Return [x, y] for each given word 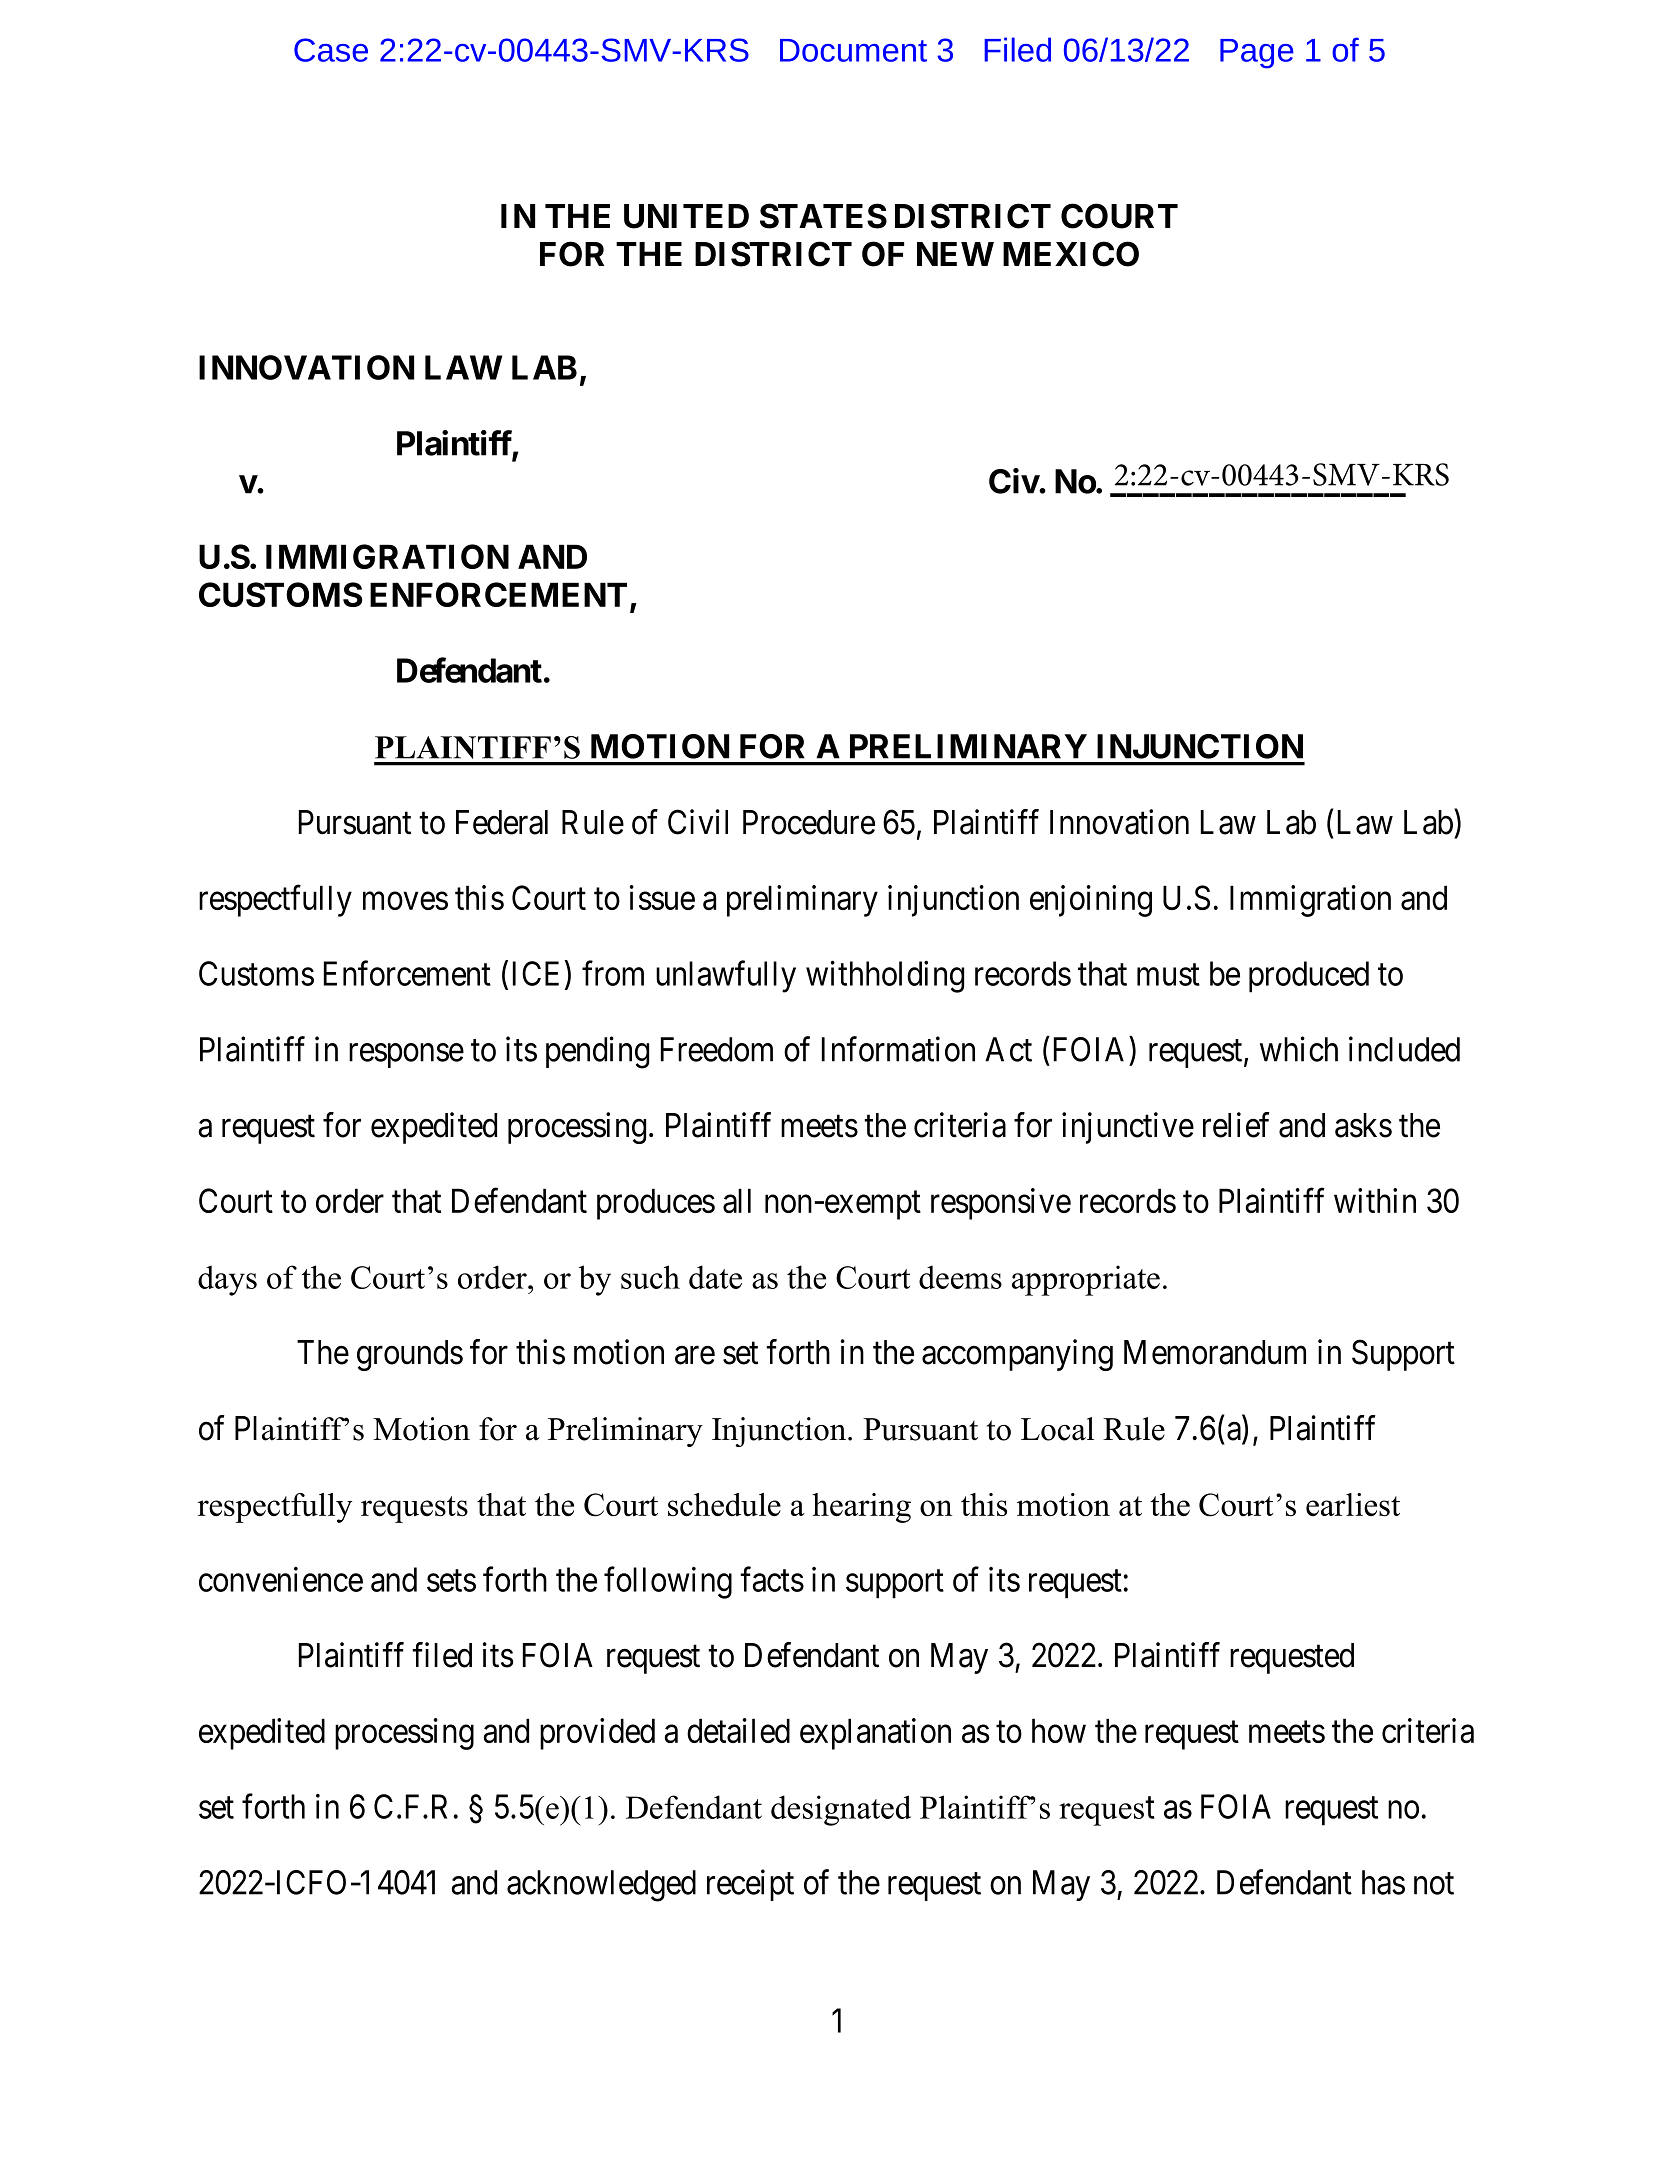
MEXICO [1071, 254]
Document [853, 50]
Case [331, 50]
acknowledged [601, 1886]
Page [1257, 54]
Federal [502, 822]
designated [841, 1810]
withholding [885, 977]
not [1434, 1884]
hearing [861, 1508]
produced [1309, 977]
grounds [410, 1355]
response [406, 1056]
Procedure [809, 822]
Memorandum [1215, 1352]
